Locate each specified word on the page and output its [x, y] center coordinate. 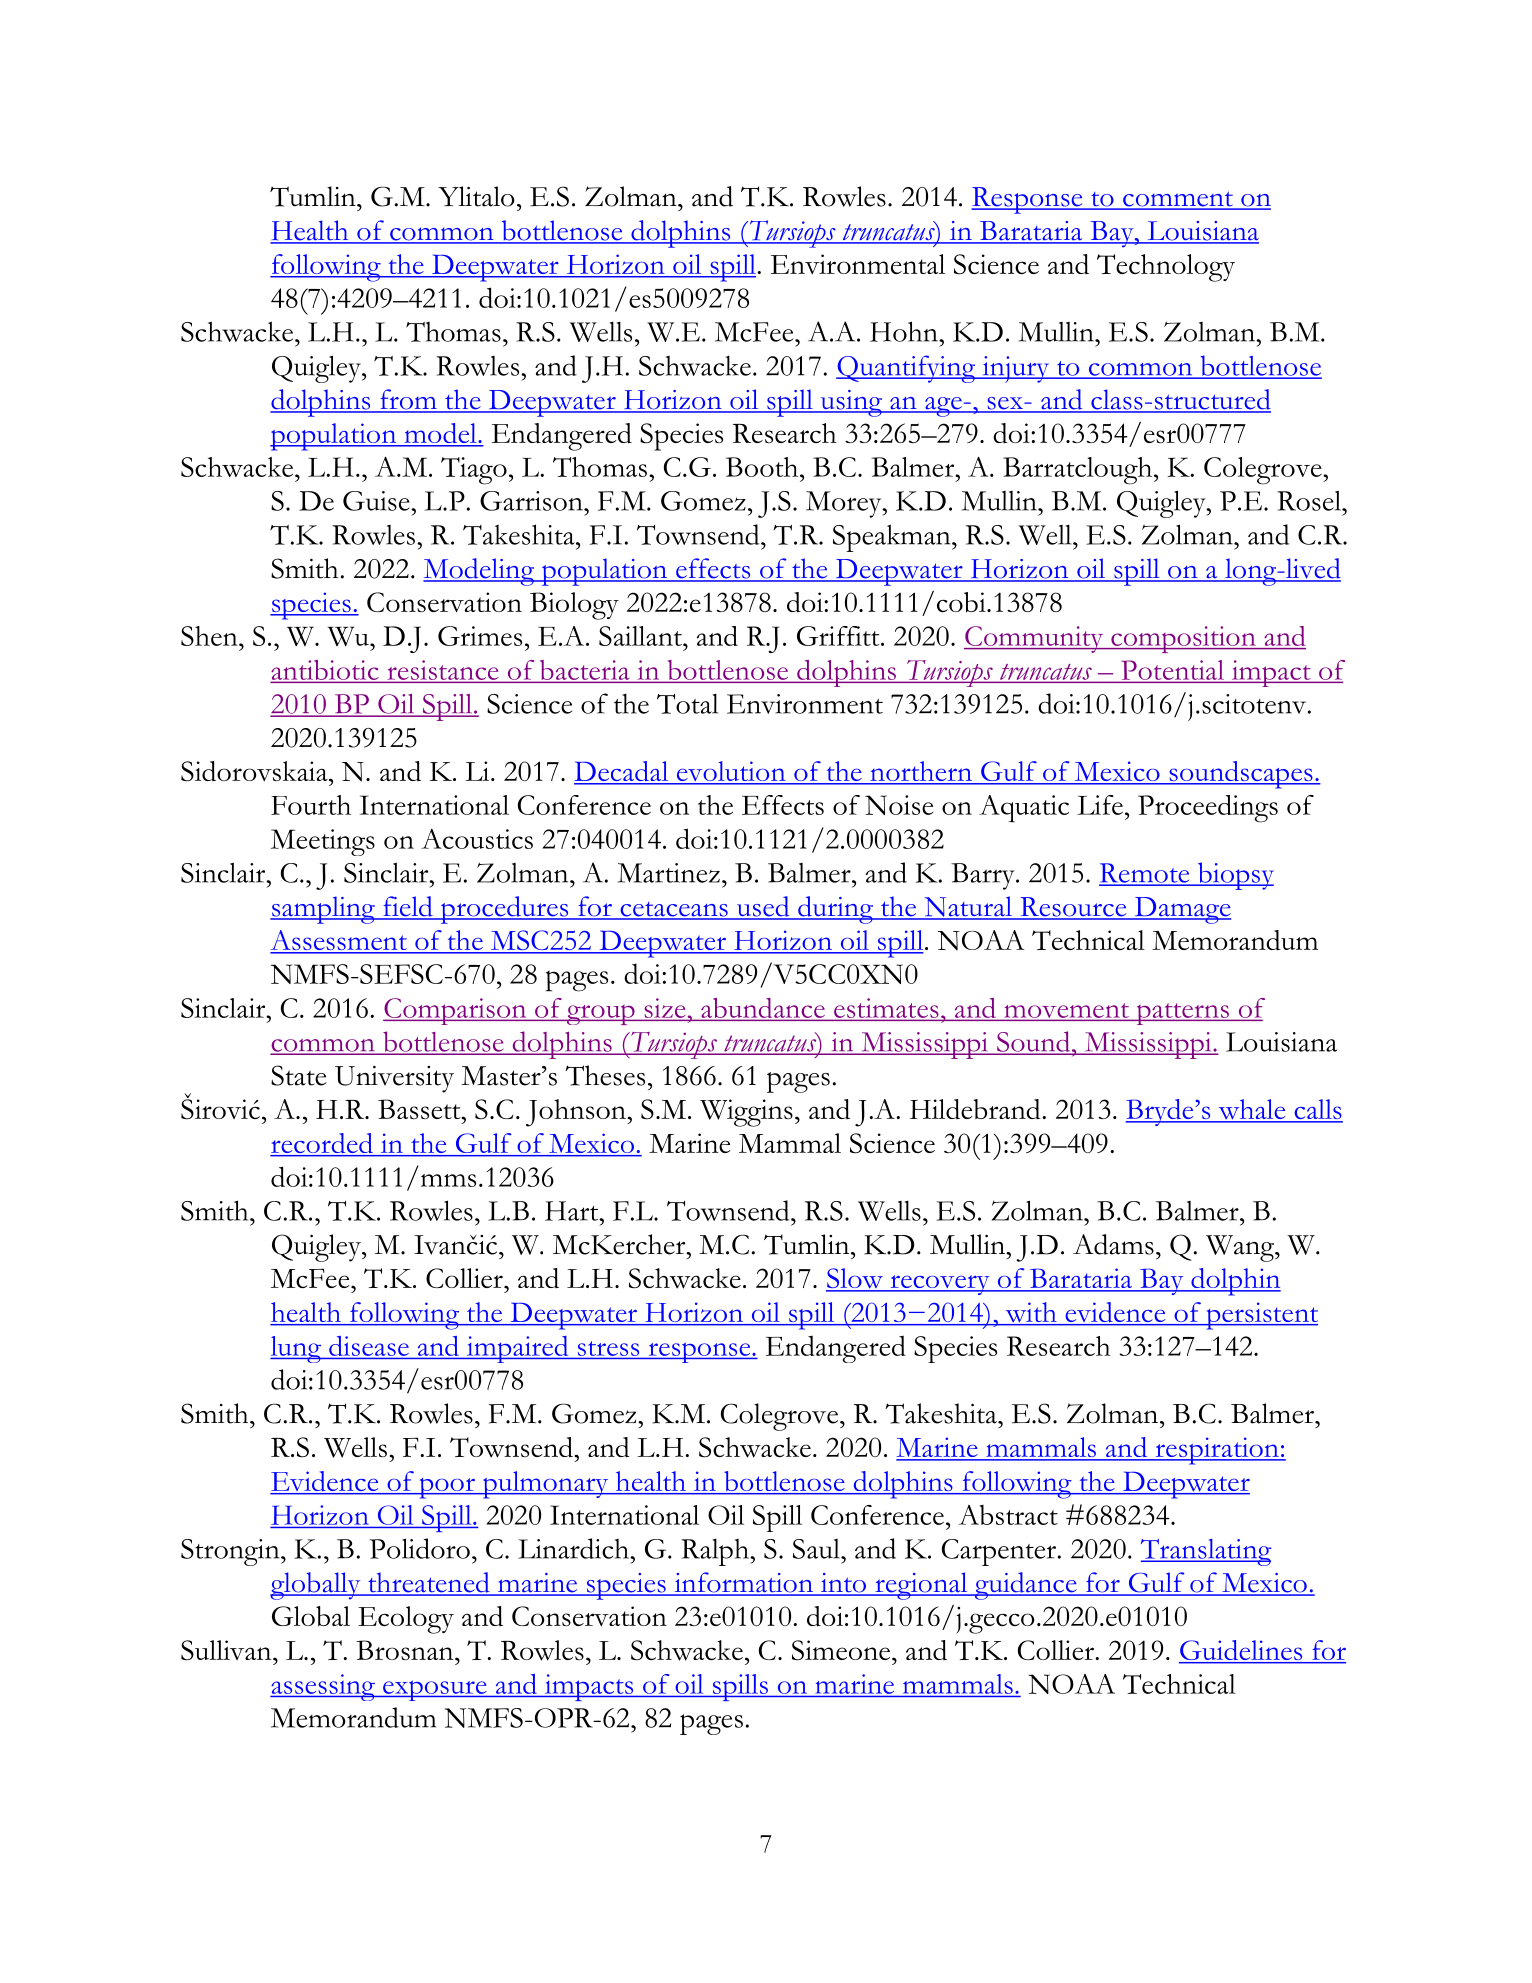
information [743, 1583]
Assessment [339, 941]
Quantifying [907, 369]
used [763, 907]
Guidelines [1242, 1651]
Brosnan [406, 1650]
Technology [1166, 268]
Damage [1181, 910]
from [408, 400]
